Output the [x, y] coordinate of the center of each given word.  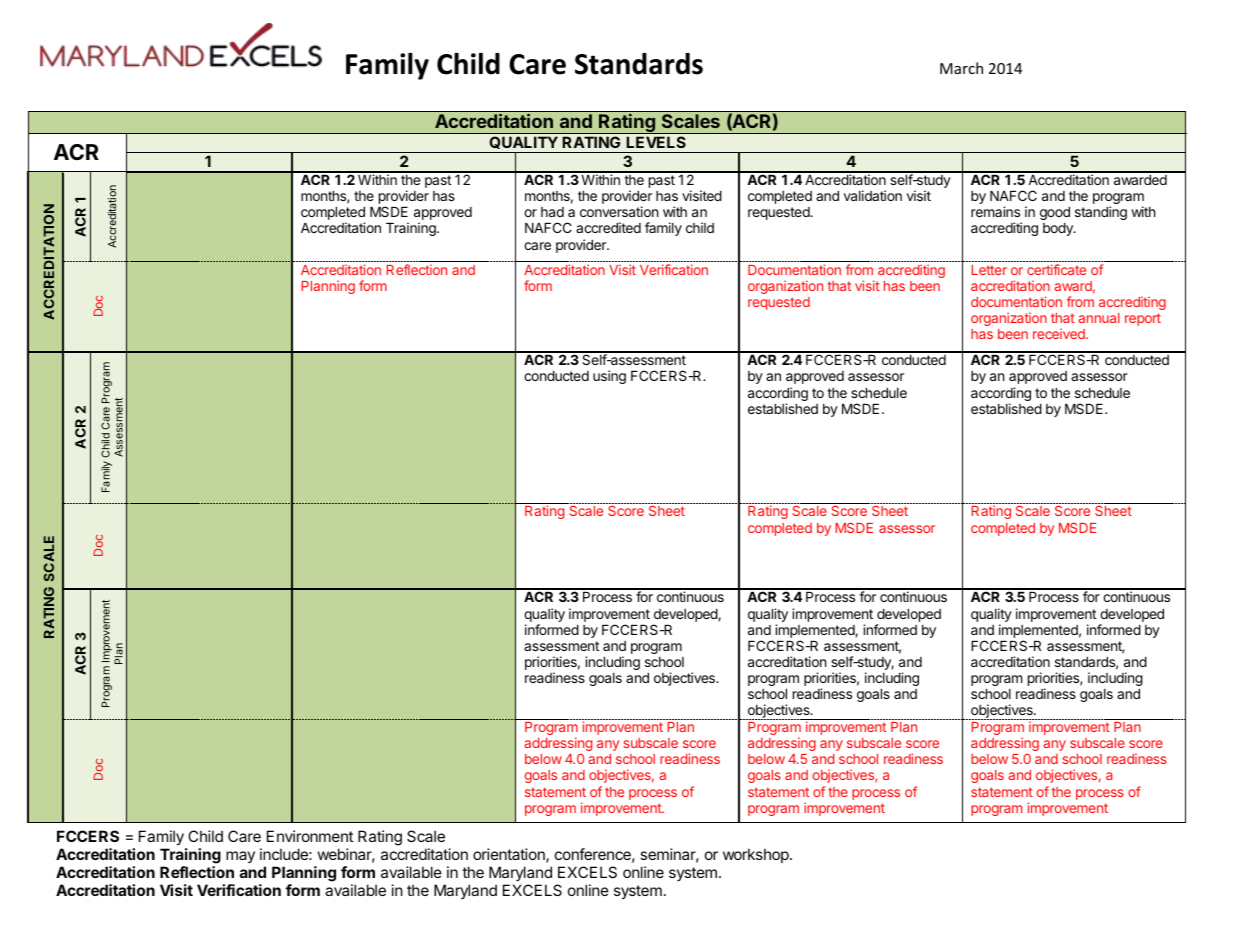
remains [995, 211]
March [961, 68]
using [609, 377]
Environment [310, 836]
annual [1099, 318]
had [552, 212]
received [1060, 334]
